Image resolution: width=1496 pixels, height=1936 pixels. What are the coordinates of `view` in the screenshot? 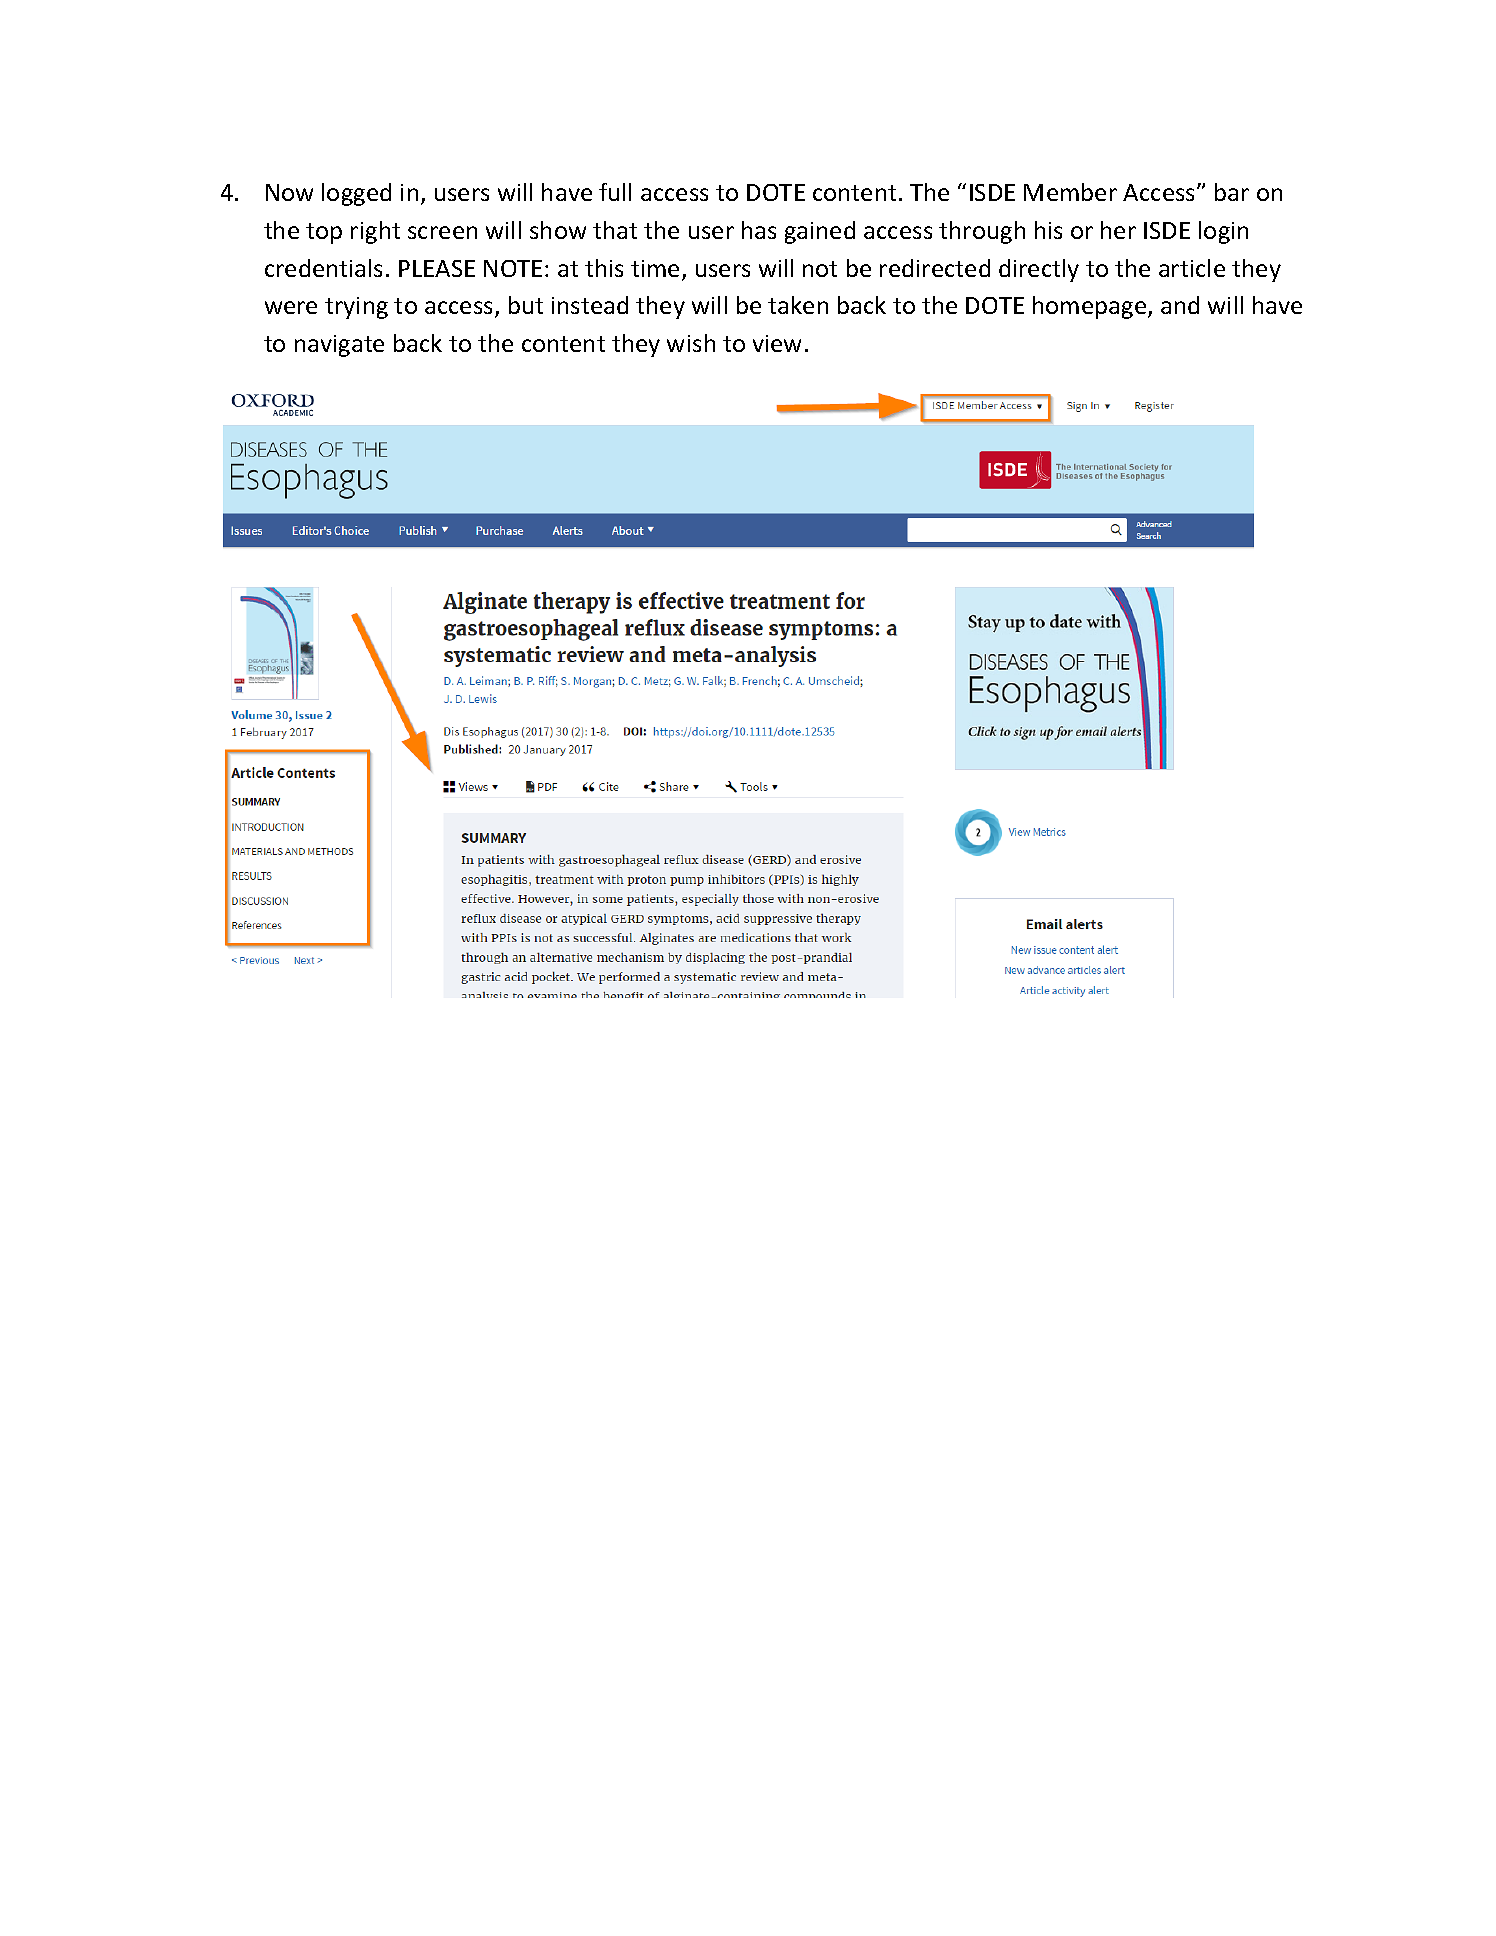 It's located at (777, 343).
